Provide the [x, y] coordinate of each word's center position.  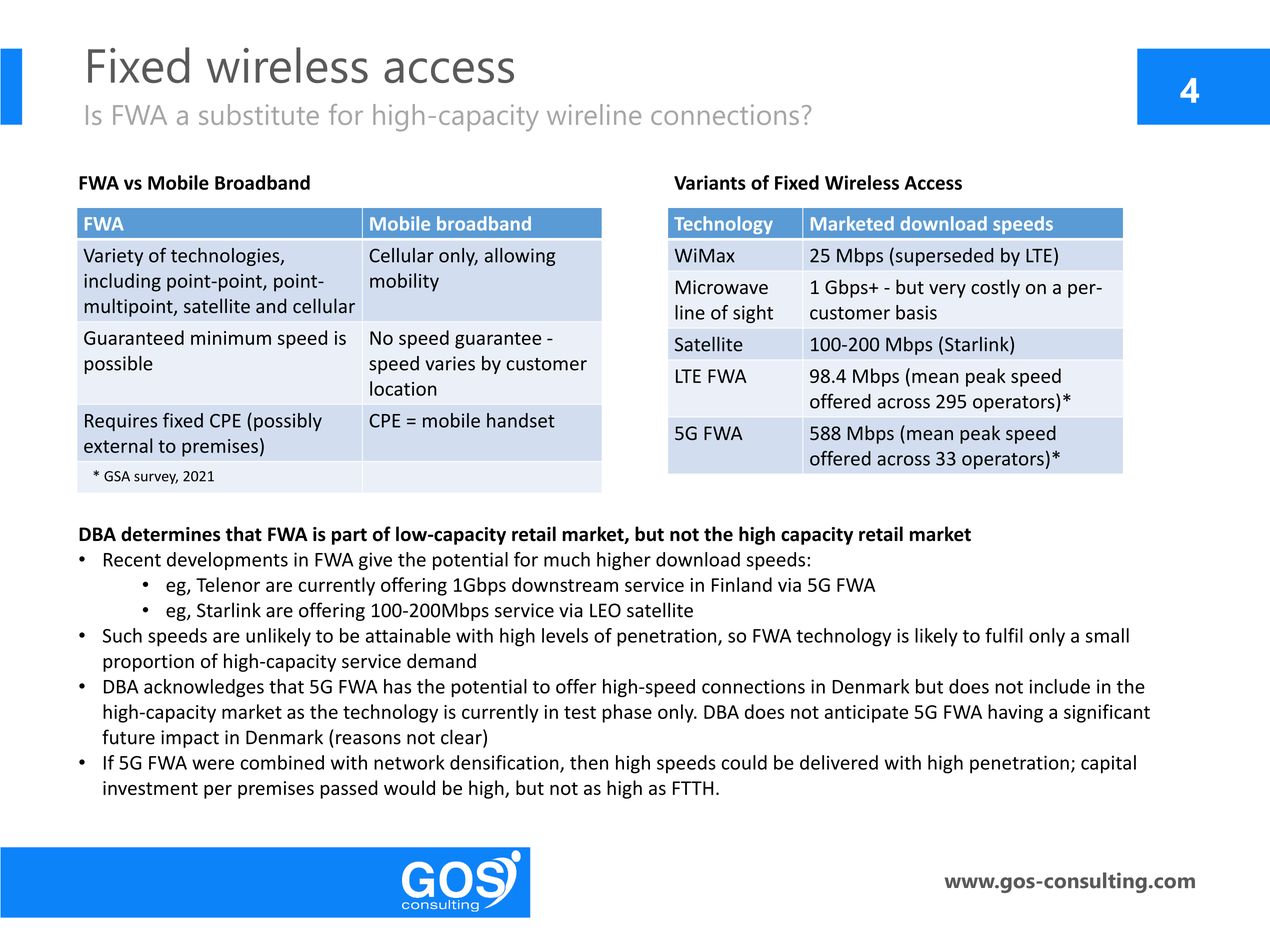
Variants [710, 182]
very [947, 291]
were [213, 764]
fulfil [1004, 635]
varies [450, 363]
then [589, 762]
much [567, 559]
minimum [231, 338]
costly [995, 288]
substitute [259, 114]
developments [227, 561]
